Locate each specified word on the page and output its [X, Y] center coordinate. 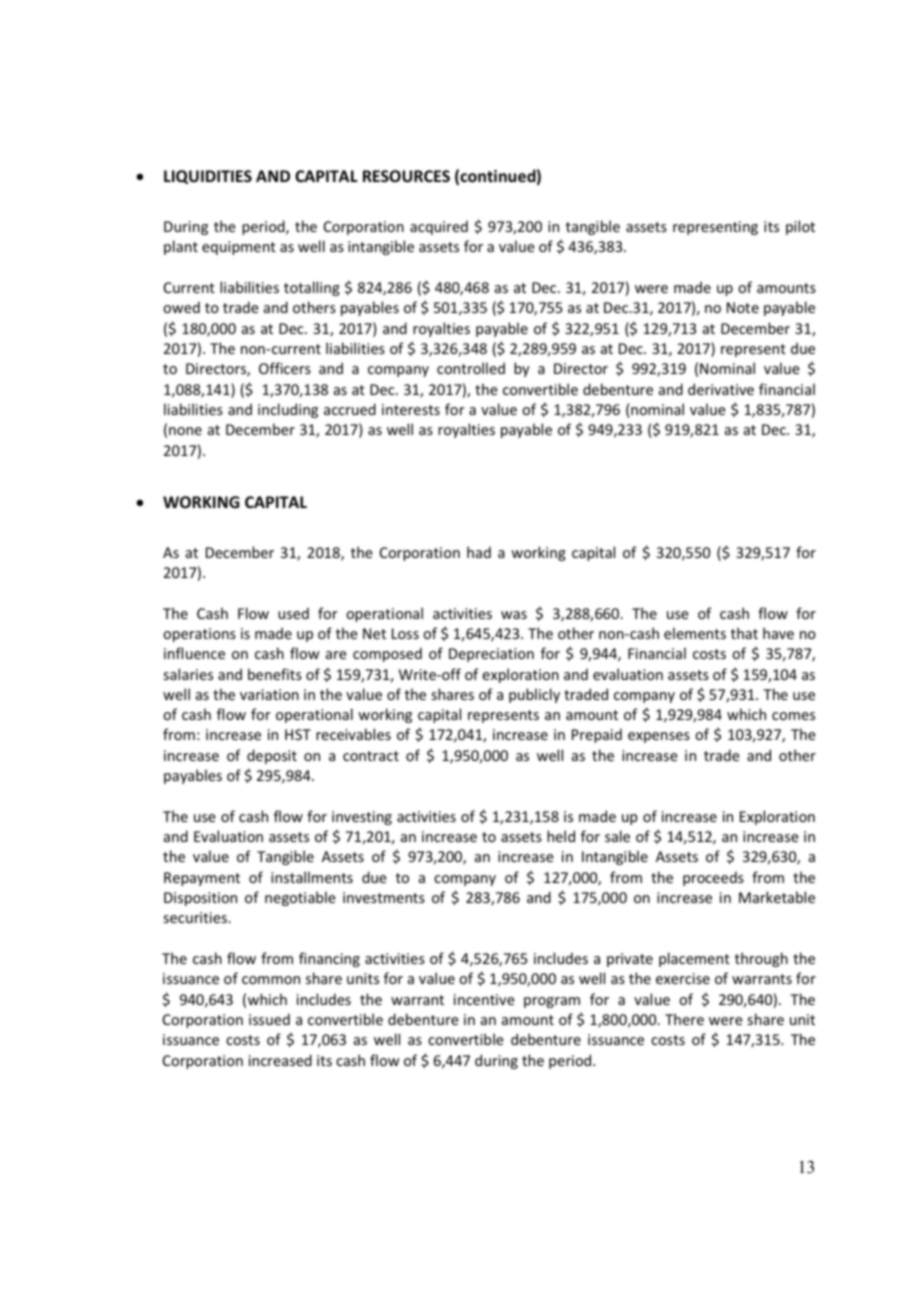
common [271, 980]
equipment [239, 248]
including [288, 410]
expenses [659, 737]
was [514, 615]
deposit [272, 756]
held [561, 836]
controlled [471, 368]
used [293, 613]
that [744, 633]
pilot [800, 227]
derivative [721, 389]
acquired [439, 227]
